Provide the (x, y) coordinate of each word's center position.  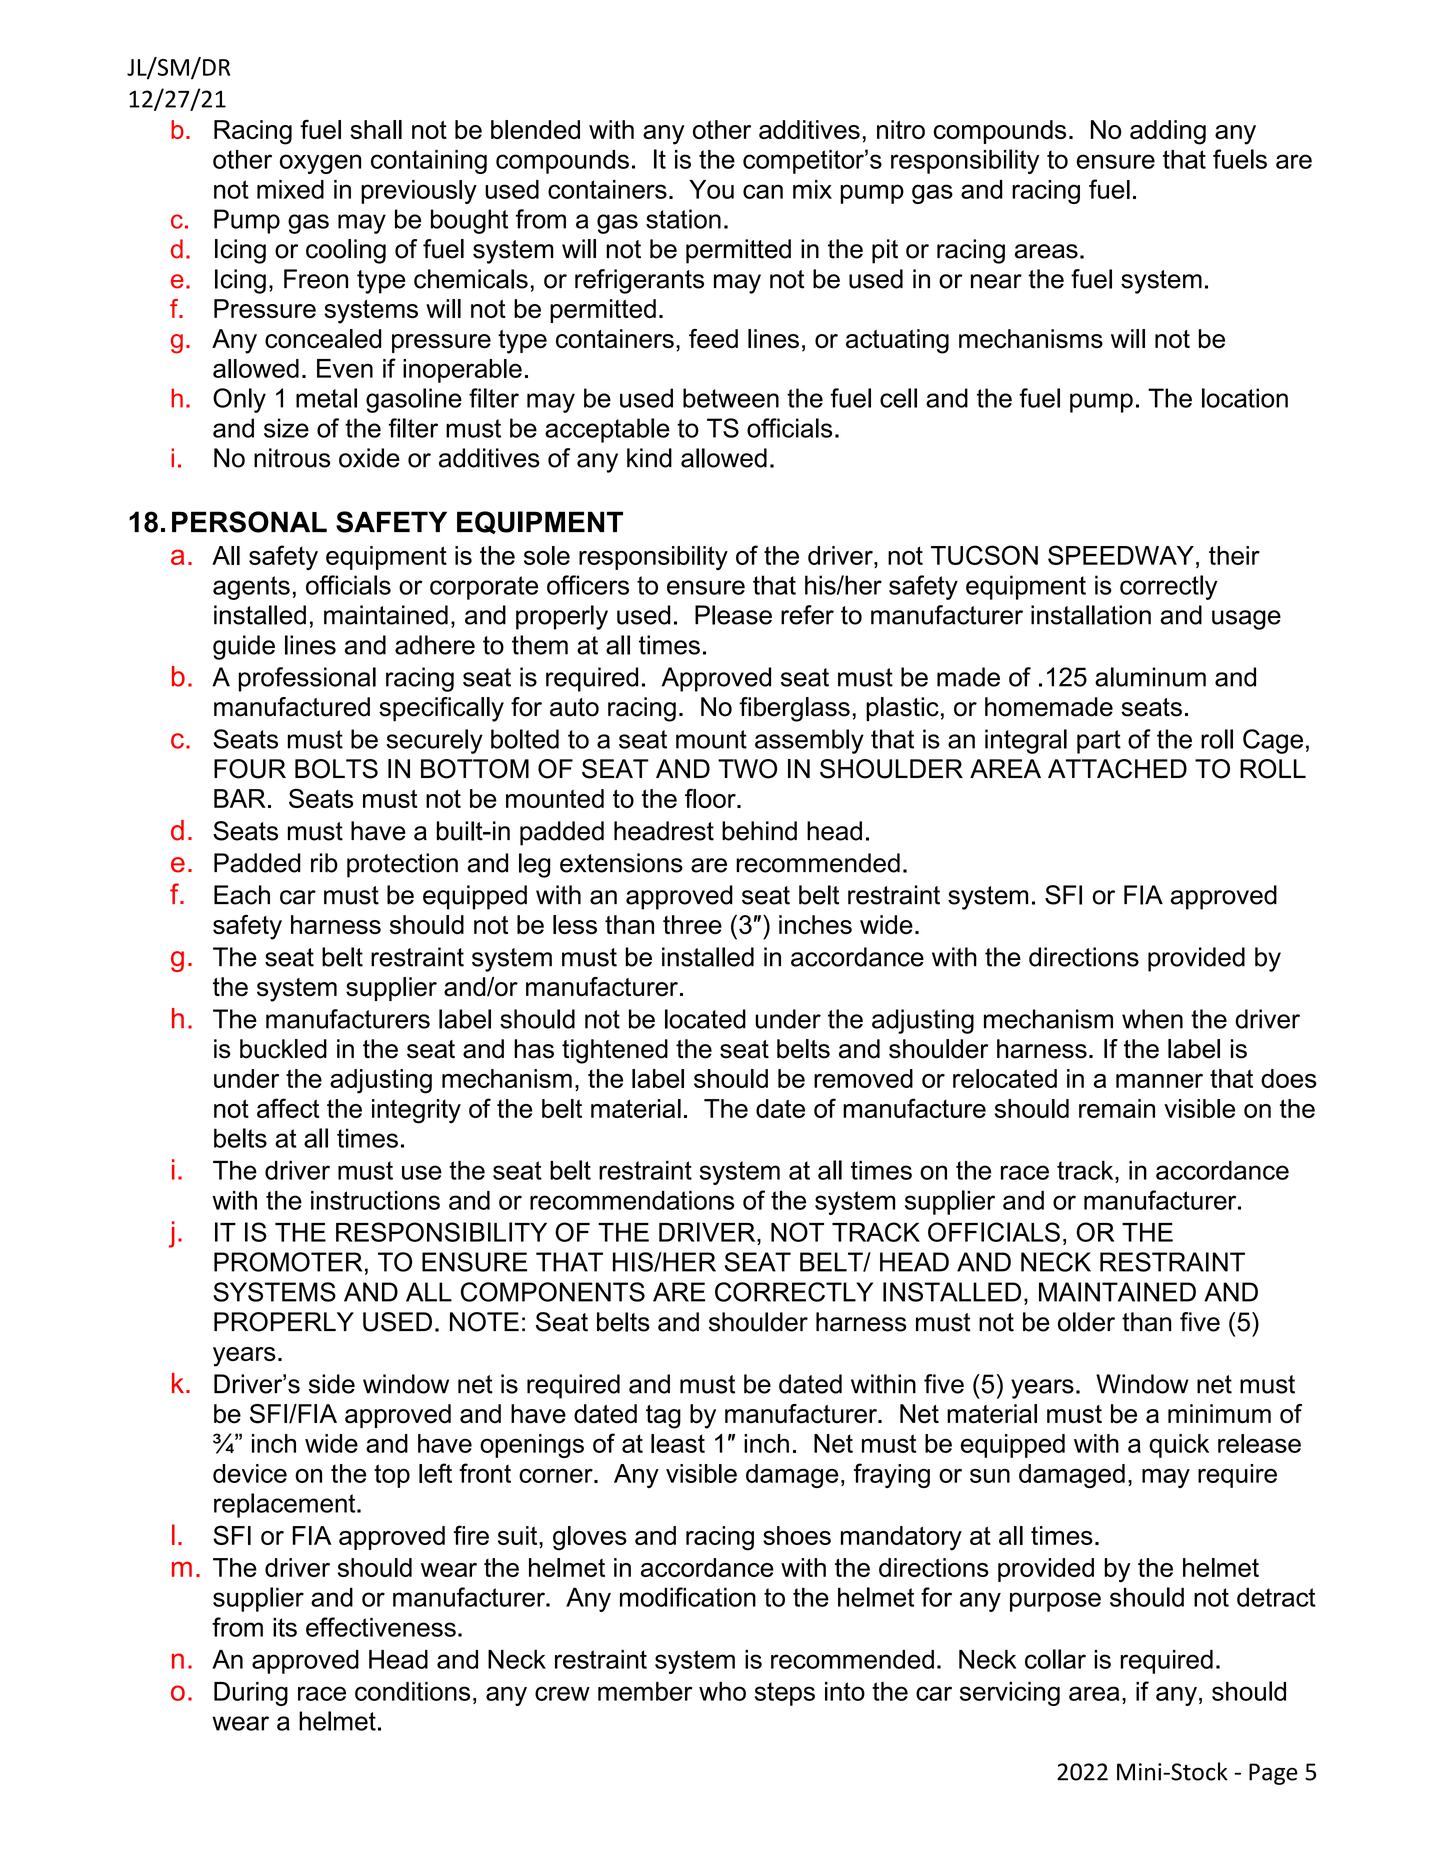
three (692, 924)
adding (1168, 132)
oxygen (320, 164)
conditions (412, 1691)
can (763, 191)
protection (402, 865)
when (1152, 1019)
